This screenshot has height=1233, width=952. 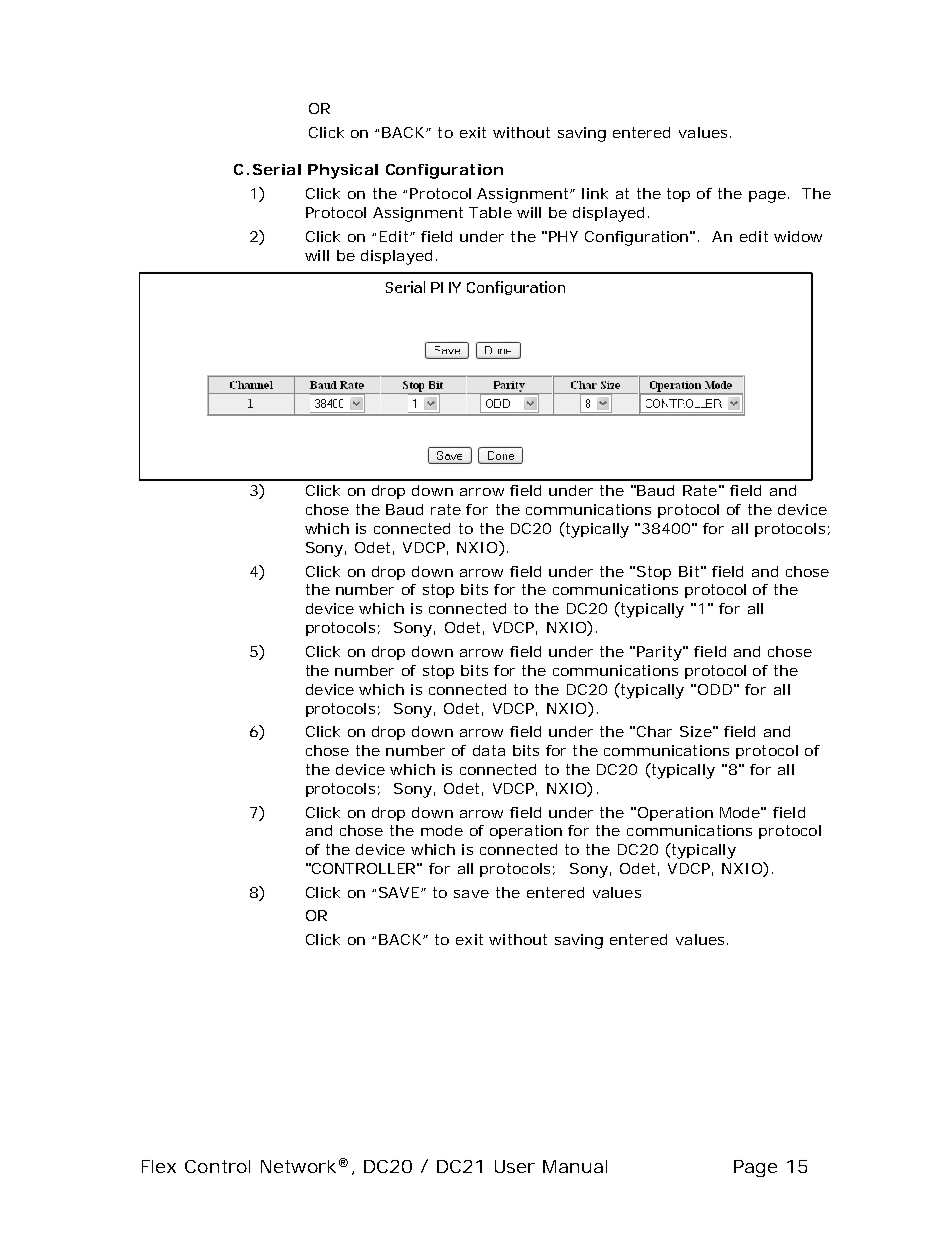 I want to click on Flex, so click(x=159, y=1166).
